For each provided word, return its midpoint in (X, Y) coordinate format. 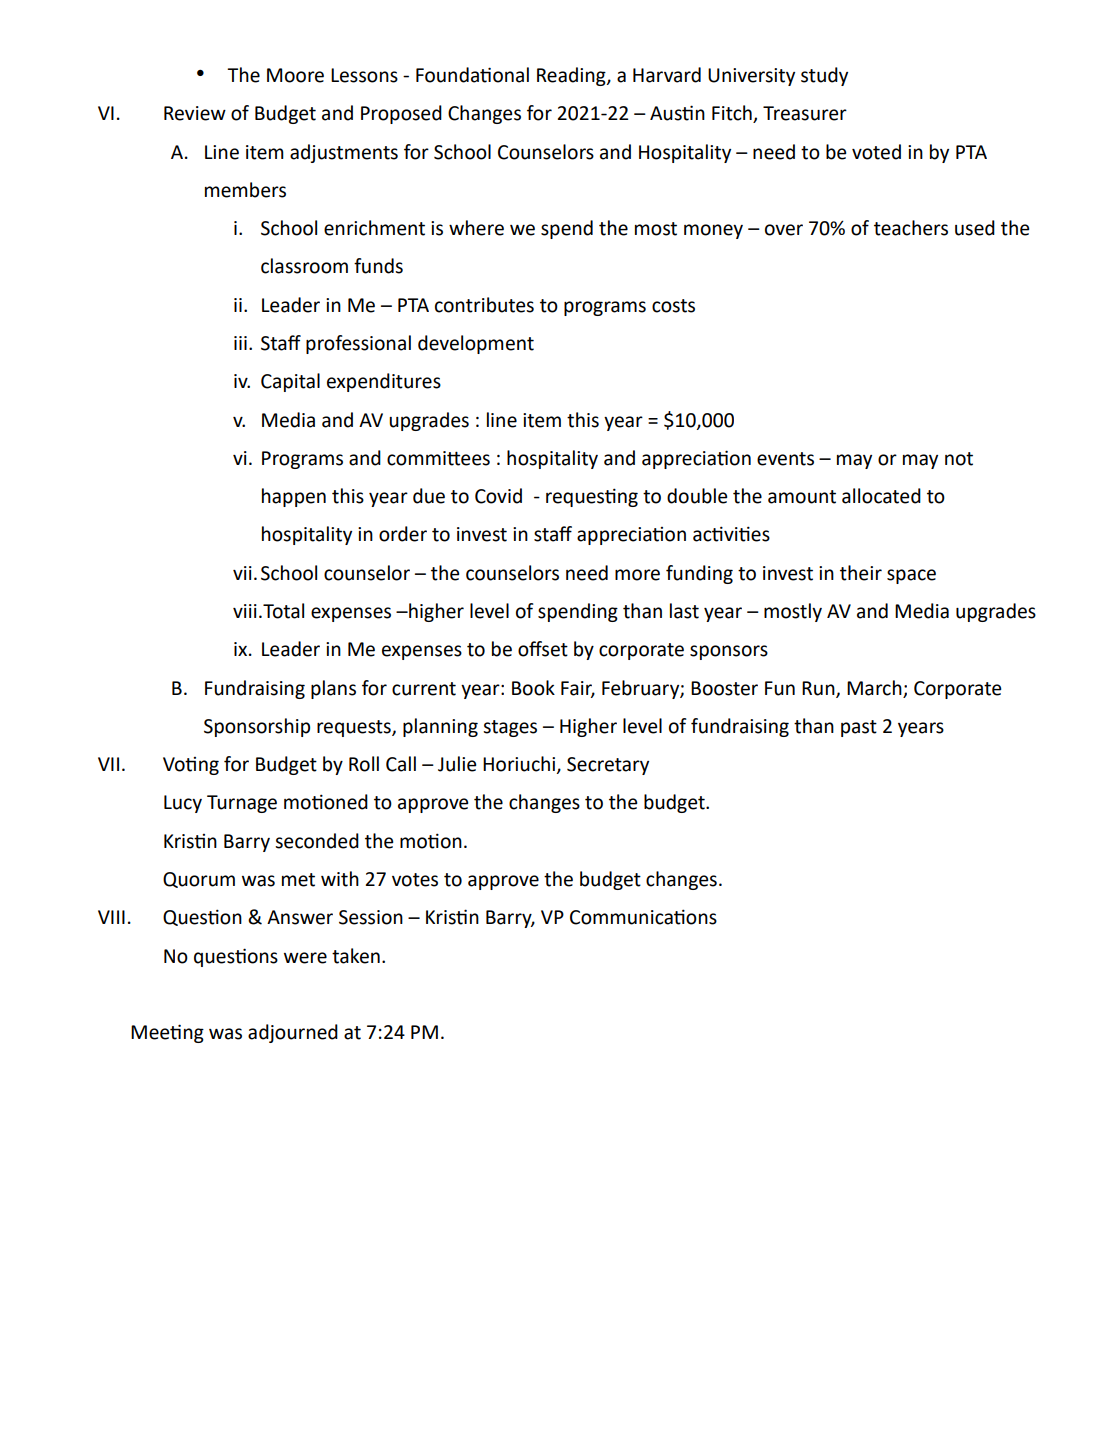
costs (673, 306)
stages (510, 728)
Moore (295, 75)
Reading (572, 76)
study (824, 76)
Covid (498, 496)
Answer (300, 917)
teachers (911, 228)
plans (333, 689)
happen (294, 497)
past (859, 728)
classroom (304, 266)
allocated (881, 496)
